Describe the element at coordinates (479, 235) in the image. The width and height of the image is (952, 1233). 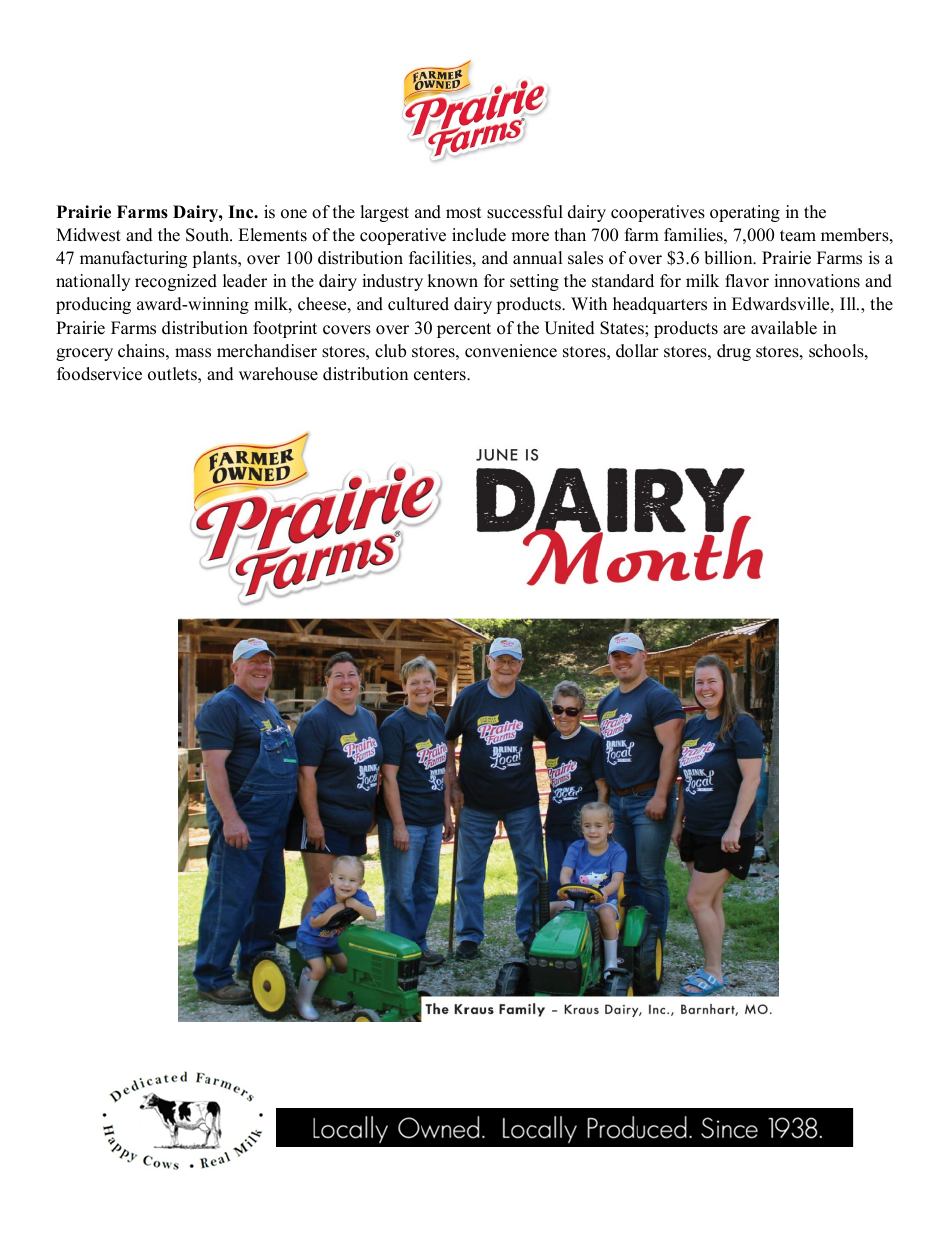
I see `include` at that location.
